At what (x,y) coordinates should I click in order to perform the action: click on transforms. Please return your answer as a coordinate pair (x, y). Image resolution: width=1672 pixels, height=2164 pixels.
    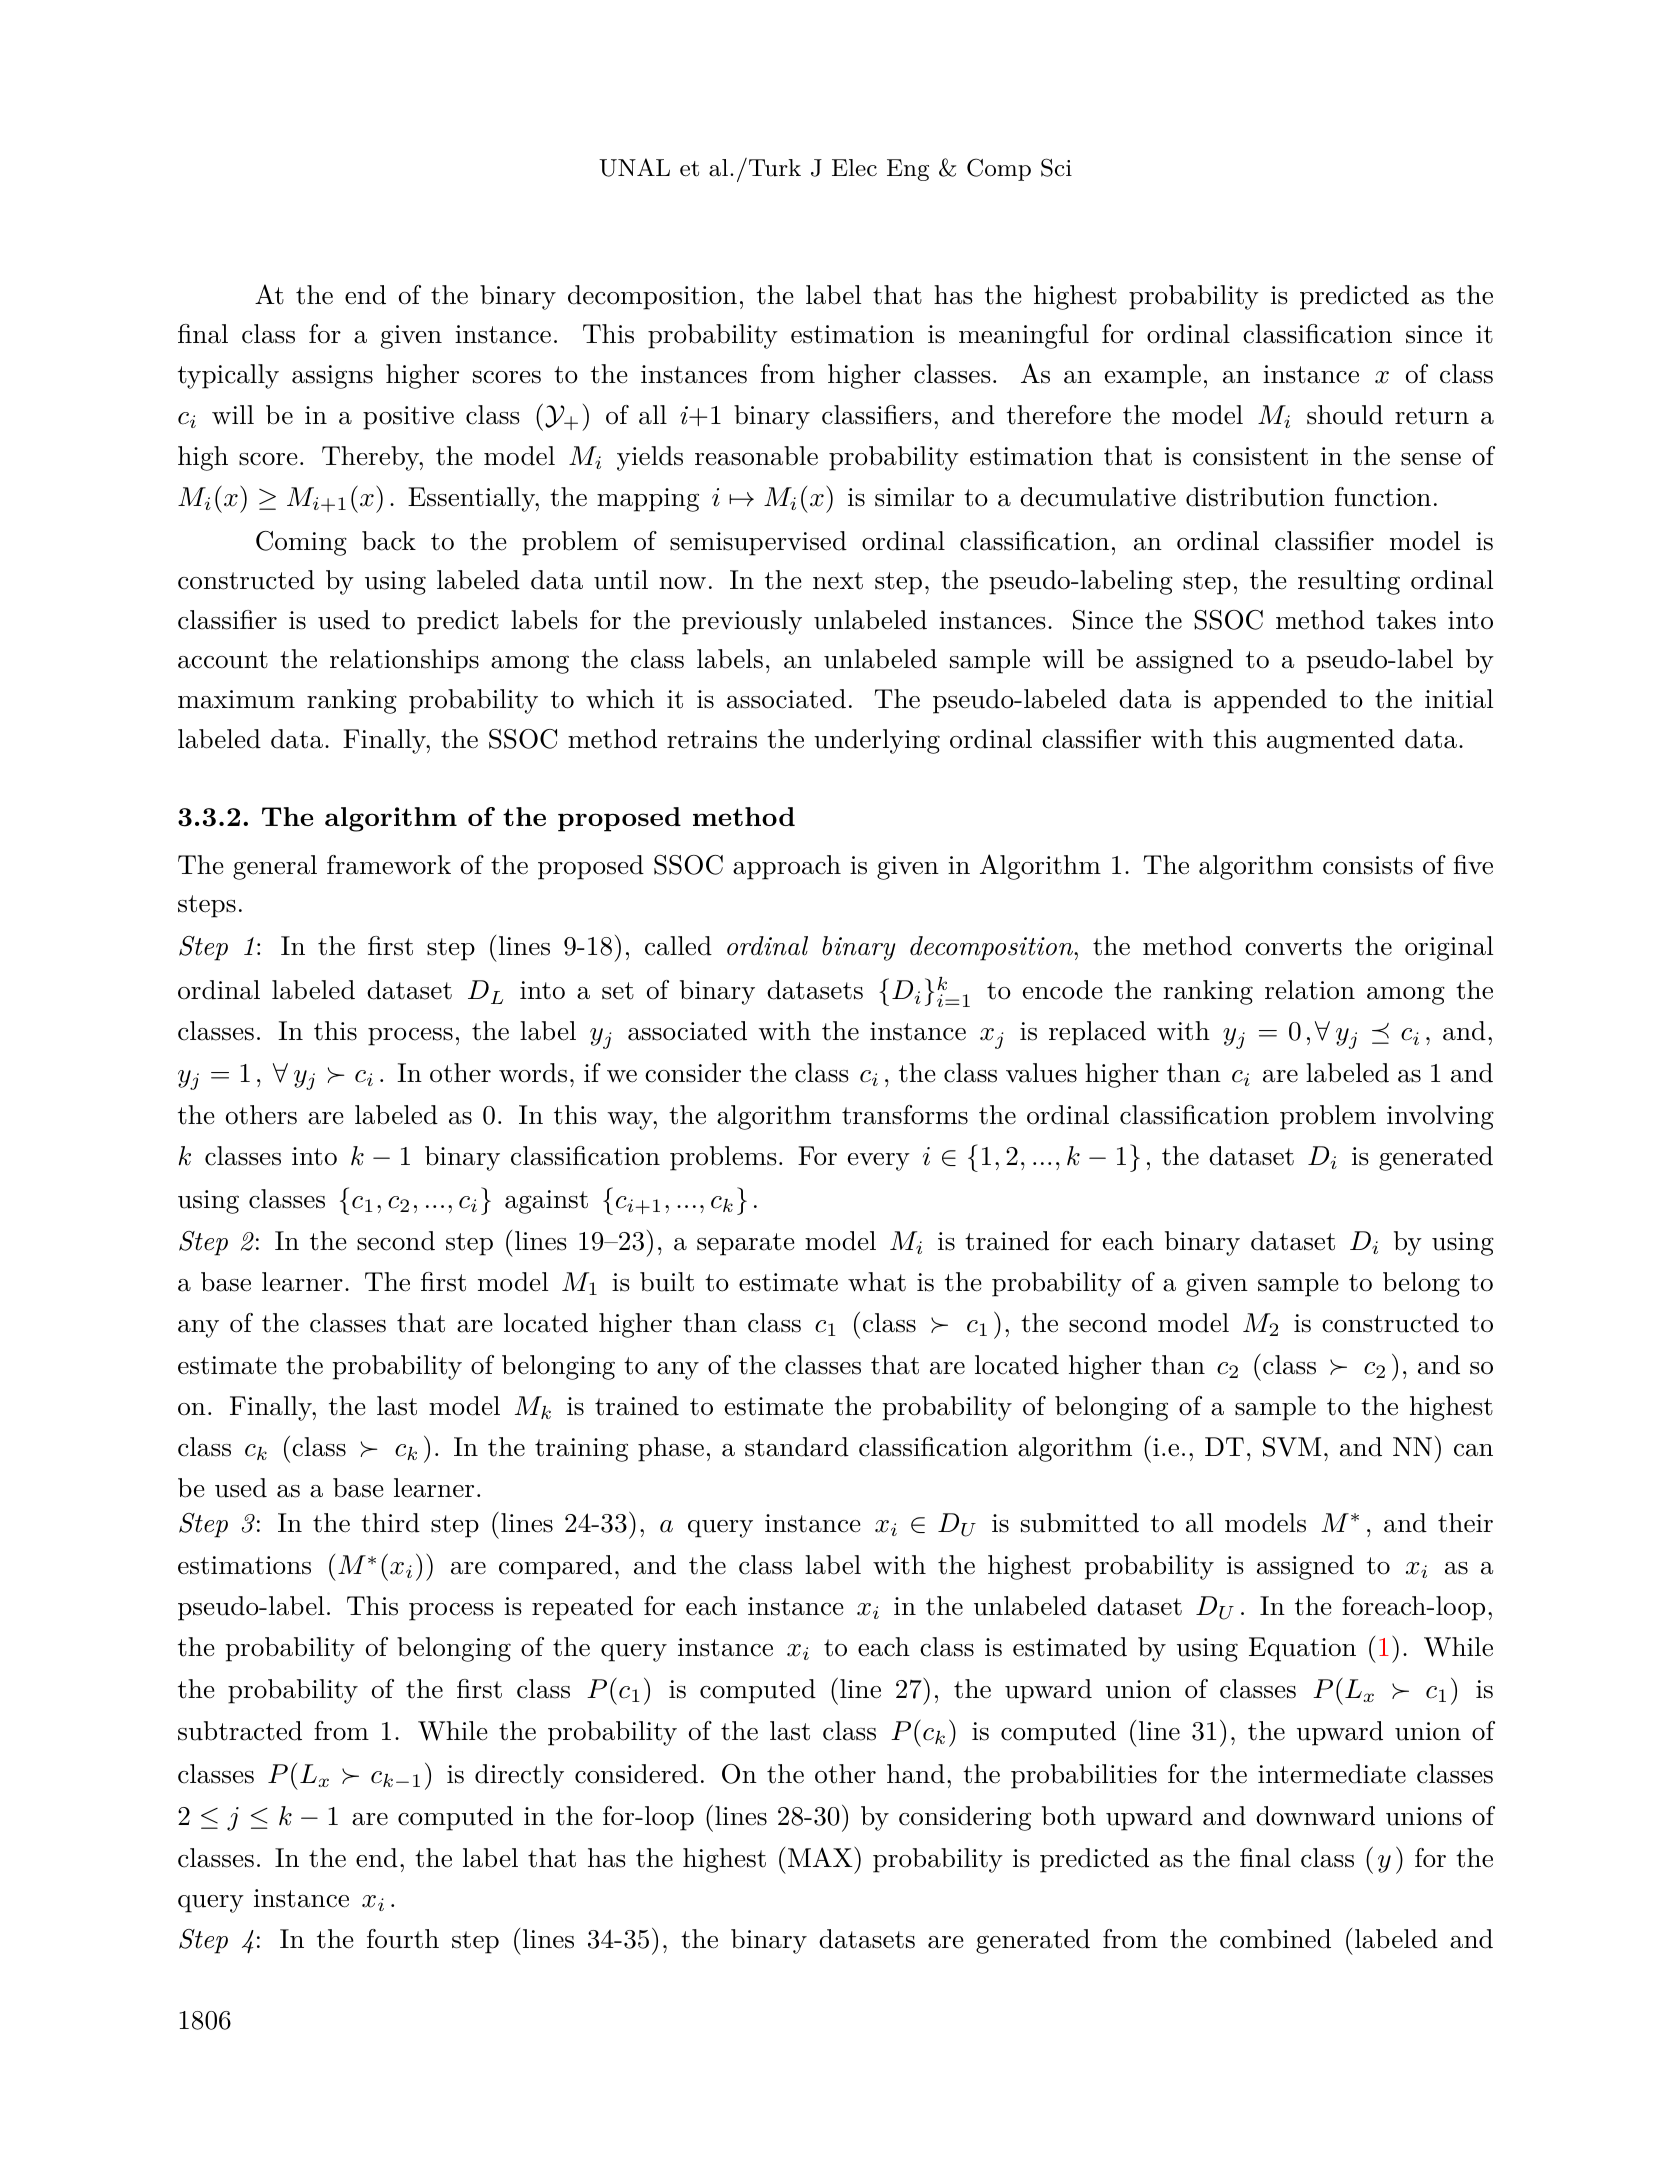
    Looking at the image, I should click on (905, 1115).
